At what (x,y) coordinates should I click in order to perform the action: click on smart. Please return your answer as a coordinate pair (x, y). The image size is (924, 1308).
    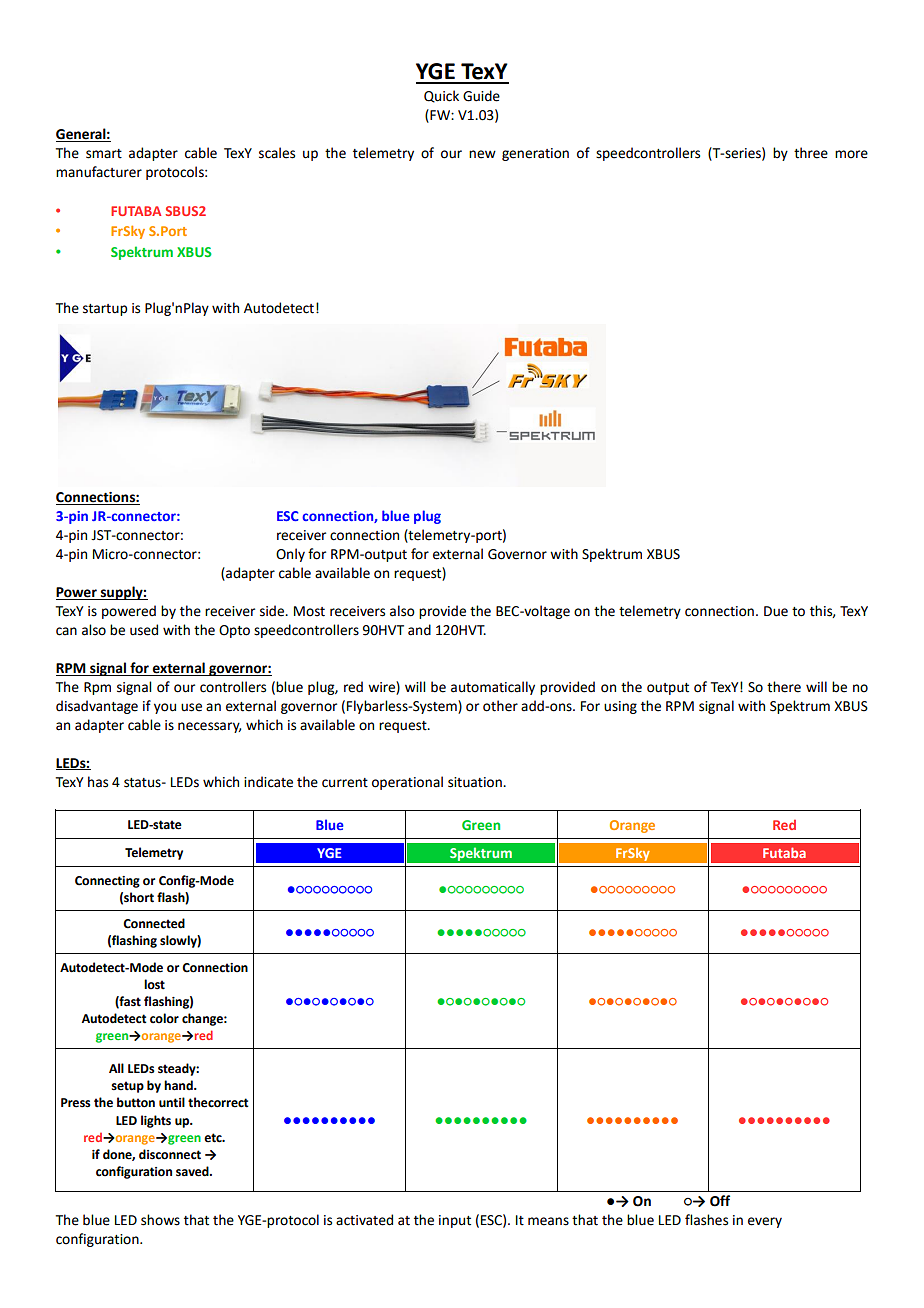
    Looking at the image, I should click on (104, 154).
